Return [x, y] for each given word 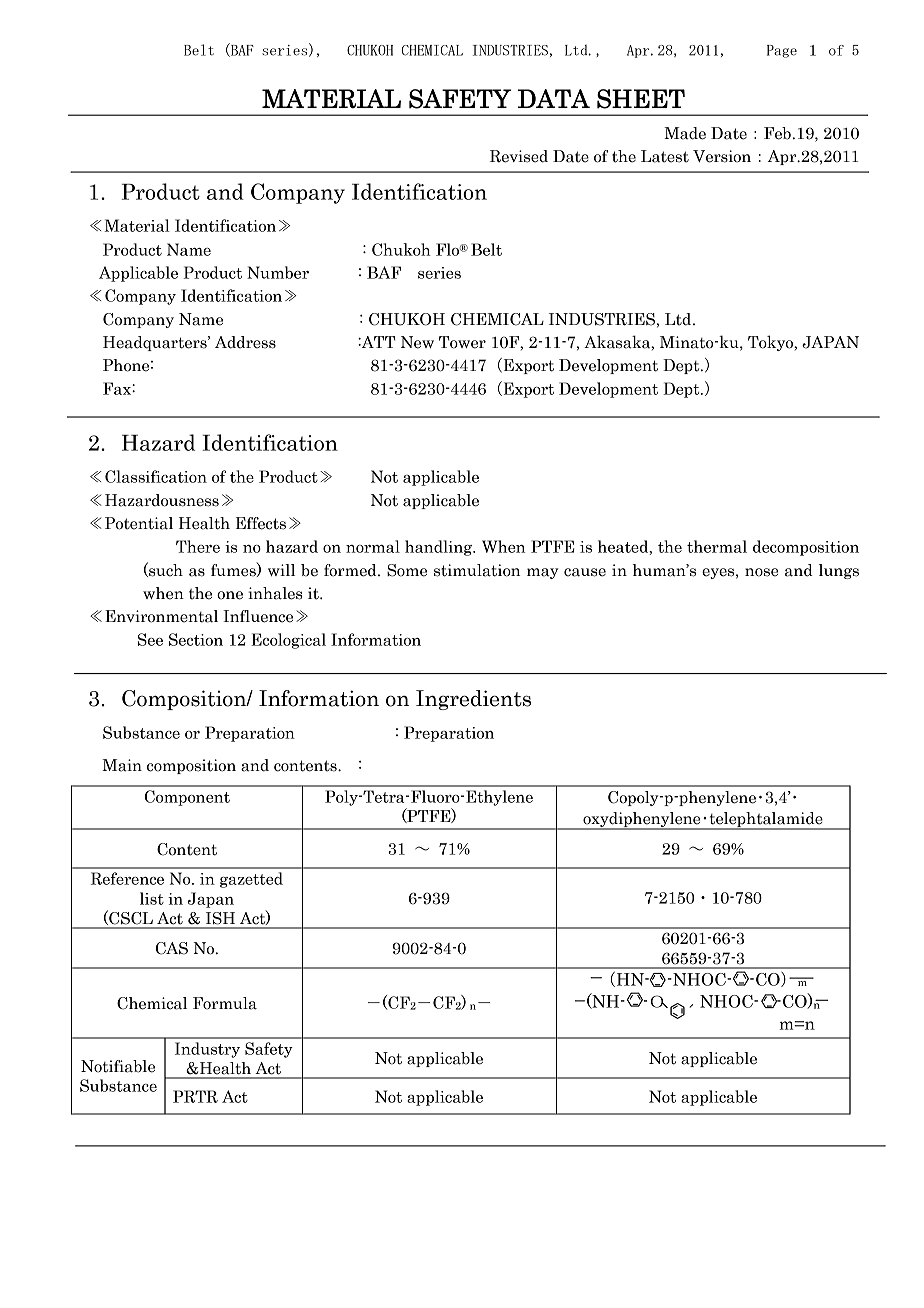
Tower [462, 342]
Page [782, 51]
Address [245, 342]
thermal [717, 546]
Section [196, 639]
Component [187, 798]
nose [761, 572]
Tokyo [772, 343]
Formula [225, 1003]
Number [278, 272]
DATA [554, 98]
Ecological [288, 641]
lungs [839, 571]
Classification [156, 476]
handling [440, 548]
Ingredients [473, 700]
